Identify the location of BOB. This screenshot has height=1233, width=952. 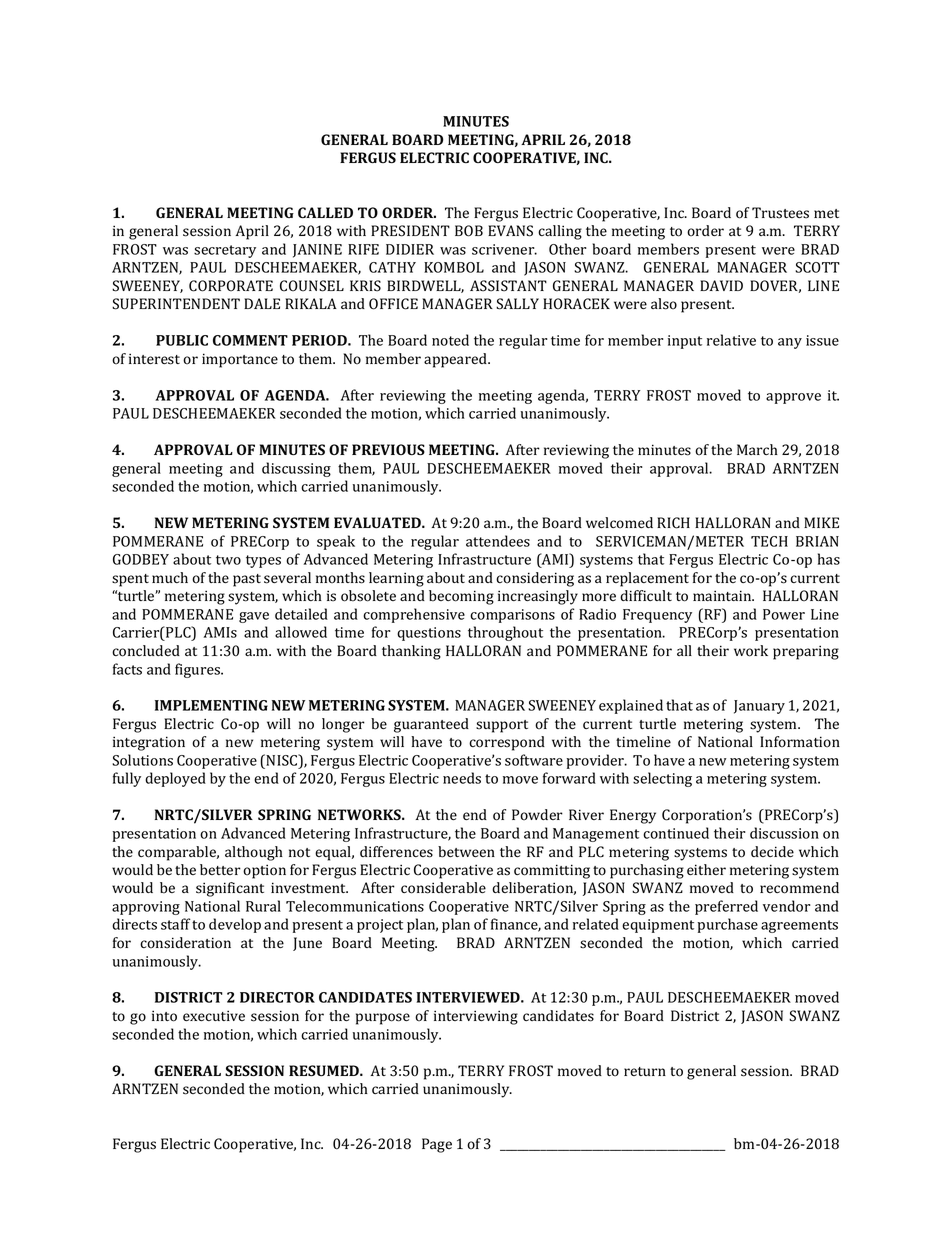
(469, 231).
